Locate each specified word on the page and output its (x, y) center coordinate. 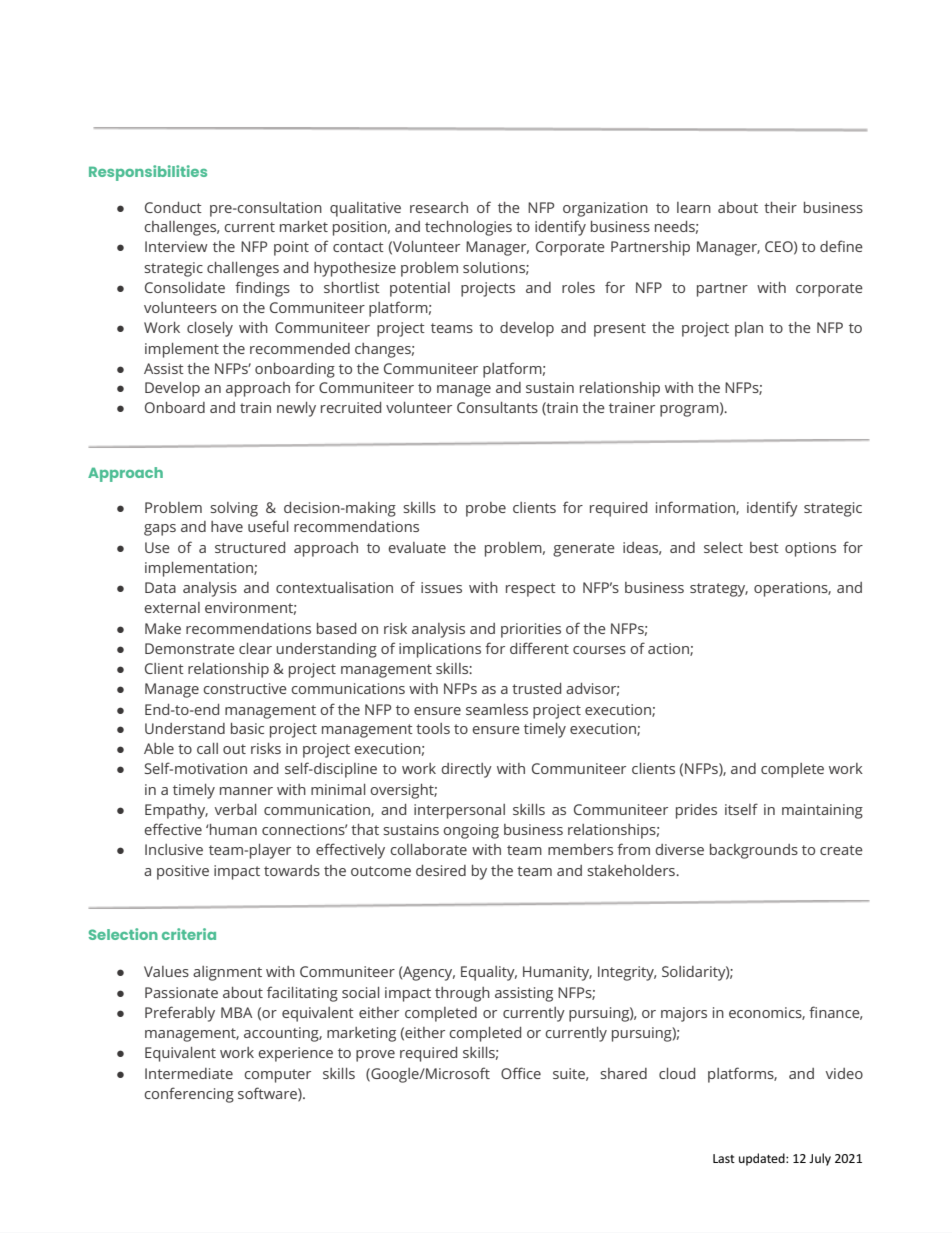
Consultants (497, 407)
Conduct (173, 207)
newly (296, 409)
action (669, 649)
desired (441, 870)
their (780, 207)
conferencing (189, 1095)
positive (183, 872)
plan (749, 329)
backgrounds (754, 851)
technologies (468, 228)
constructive (245, 688)
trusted (536, 688)
